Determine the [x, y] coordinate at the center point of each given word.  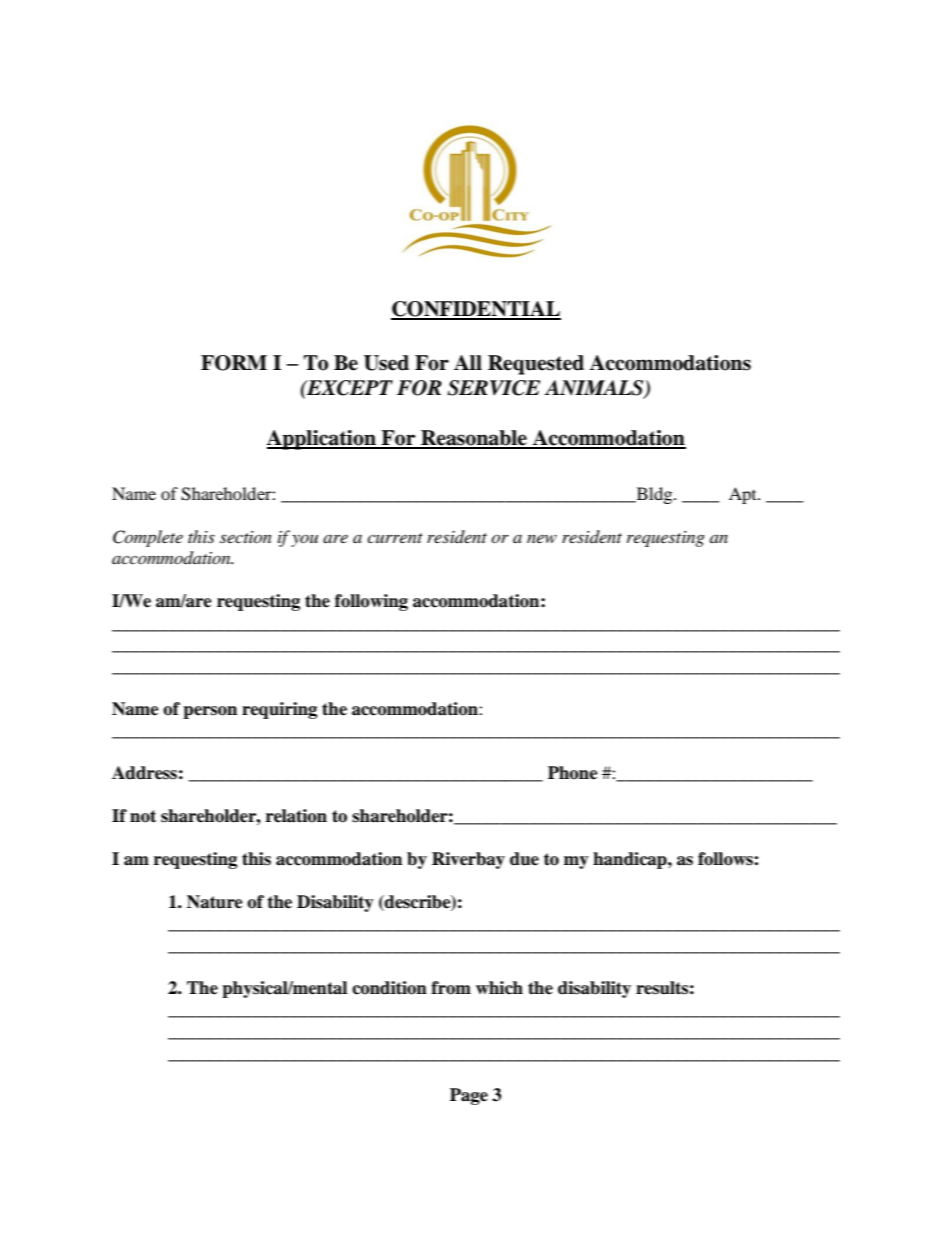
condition [389, 988]
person [210, 712]
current [395, 538]
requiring [279, 710]
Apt [744, 495]
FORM [234, 363]
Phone [573, 773]
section [246, 537]
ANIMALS [595, 389]
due [524, 859]
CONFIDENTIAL [476, 310]
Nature [215, 902]
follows [726, 859]
